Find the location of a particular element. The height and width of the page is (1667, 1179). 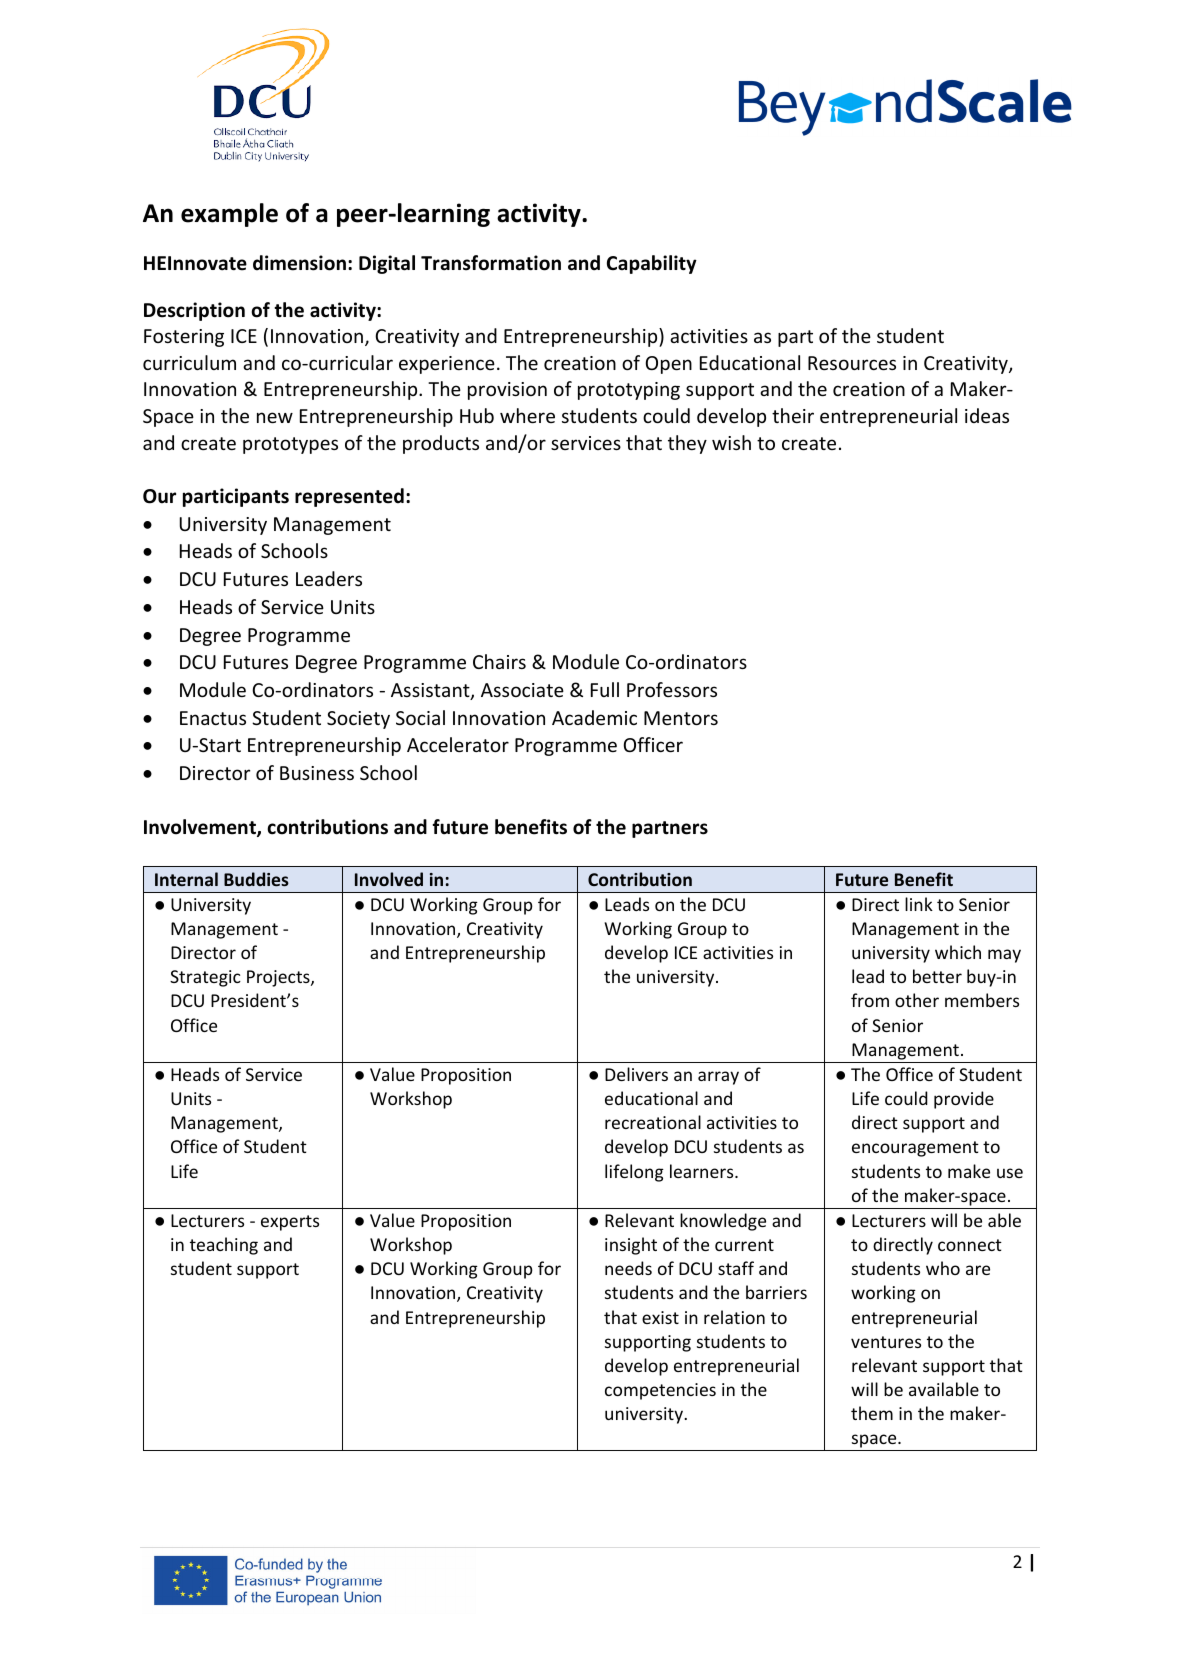

Business is located at coordinates (317, 773).
